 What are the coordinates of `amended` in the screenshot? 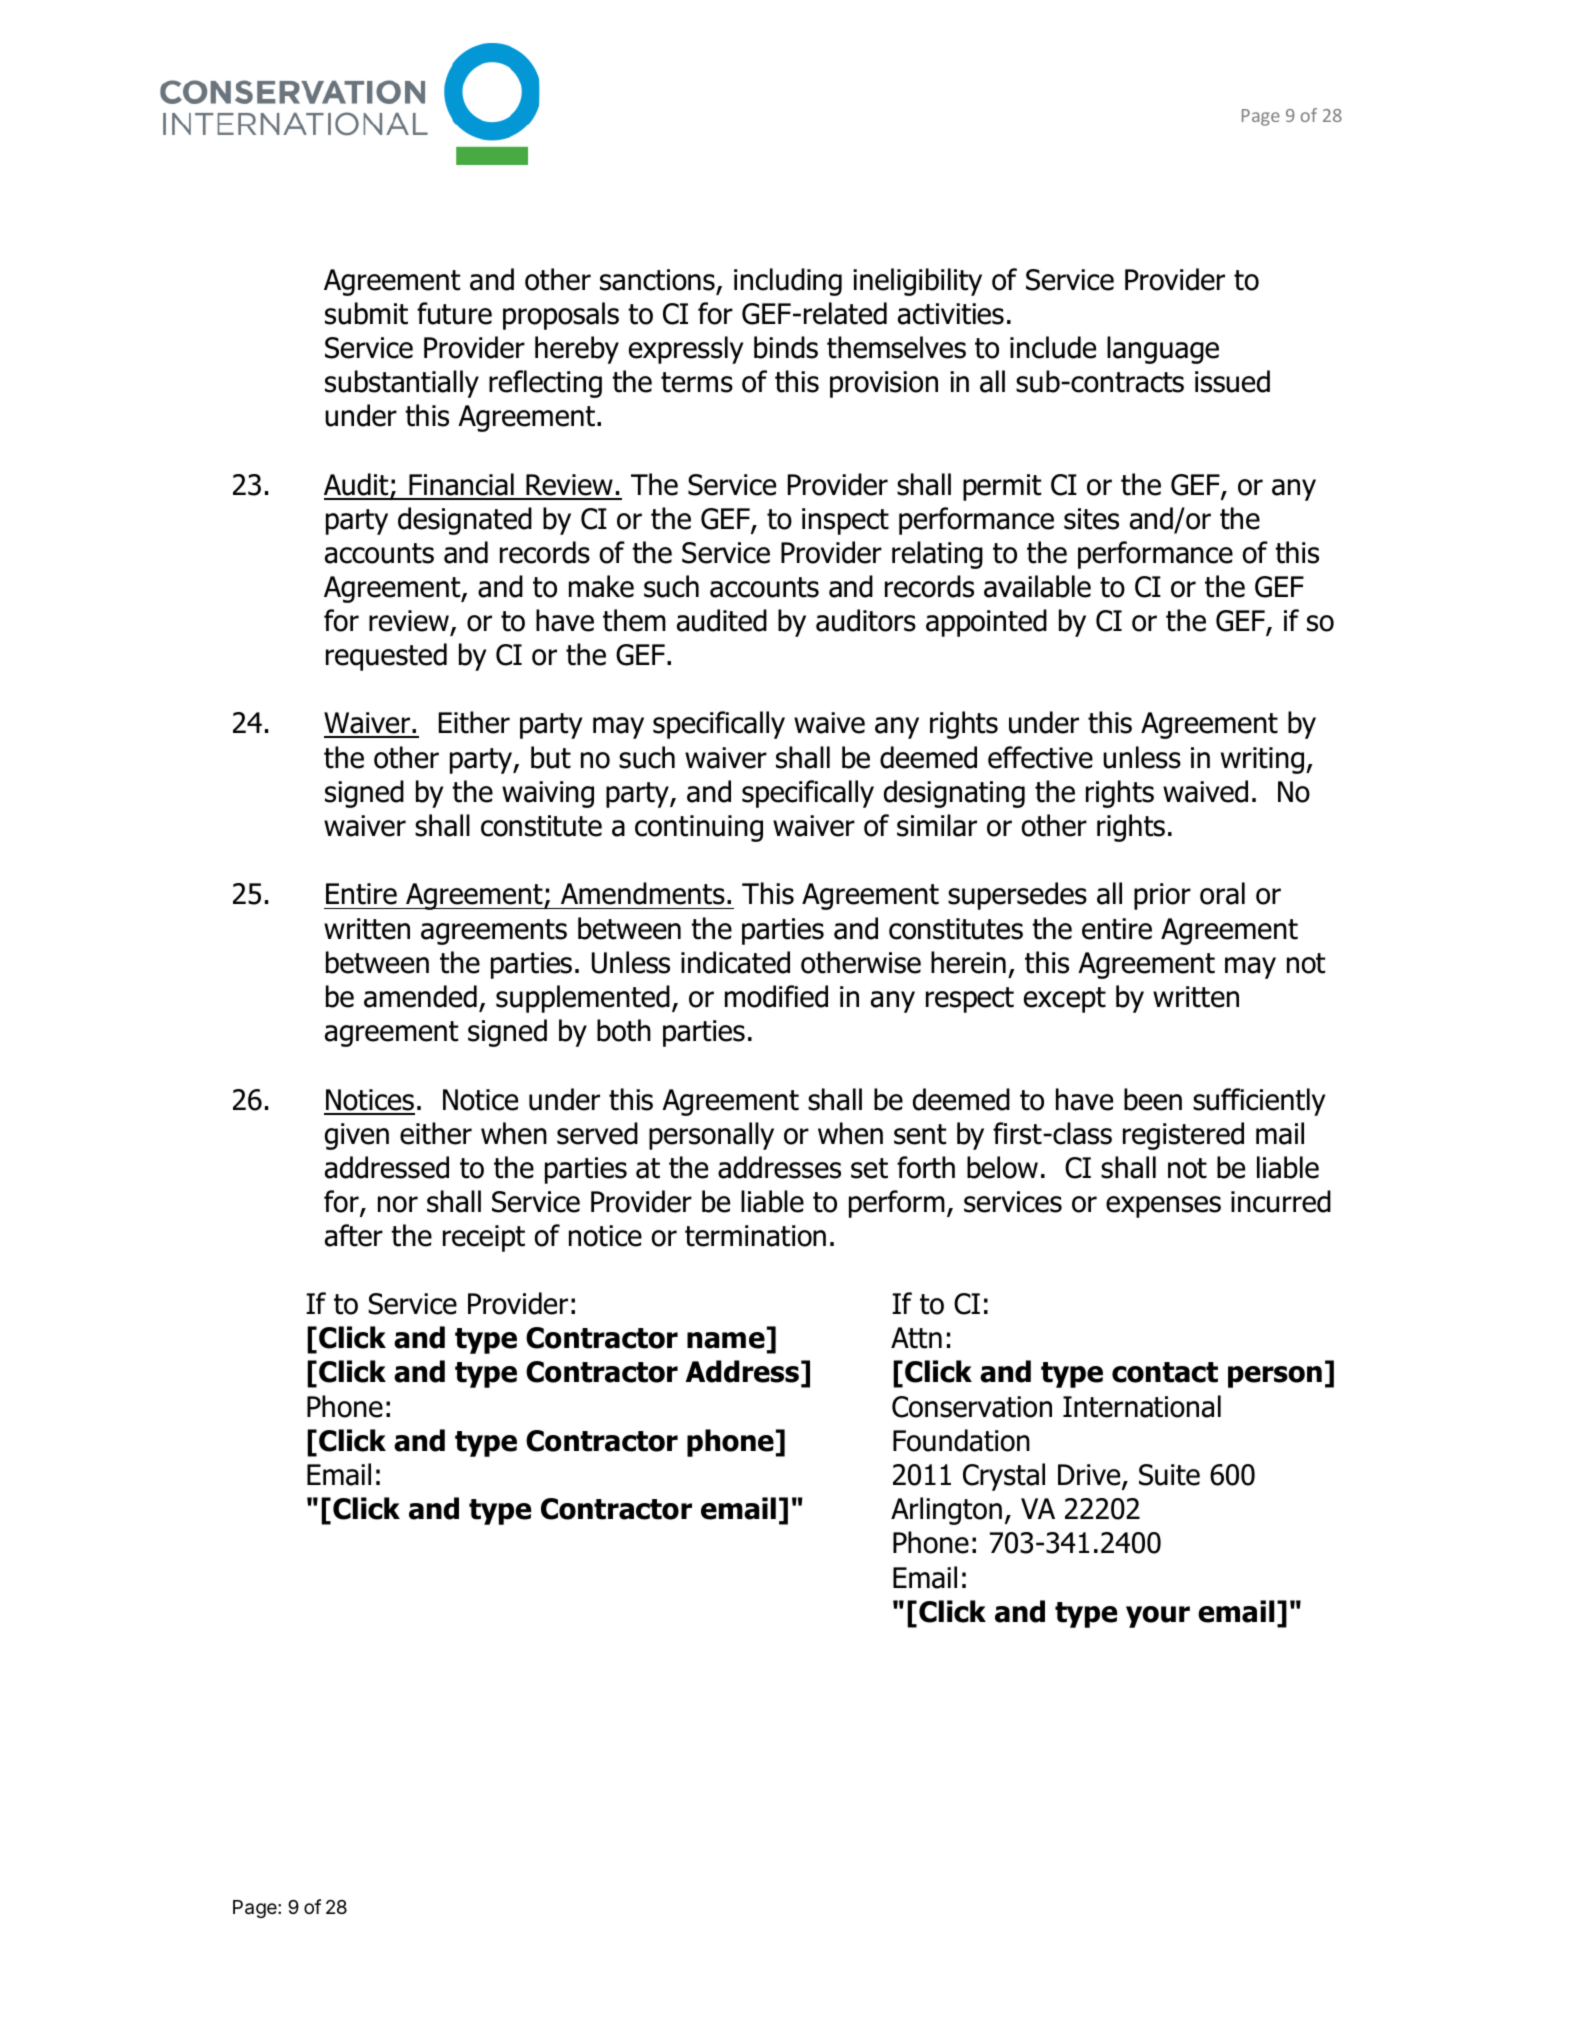 It's located at (420, 996).
